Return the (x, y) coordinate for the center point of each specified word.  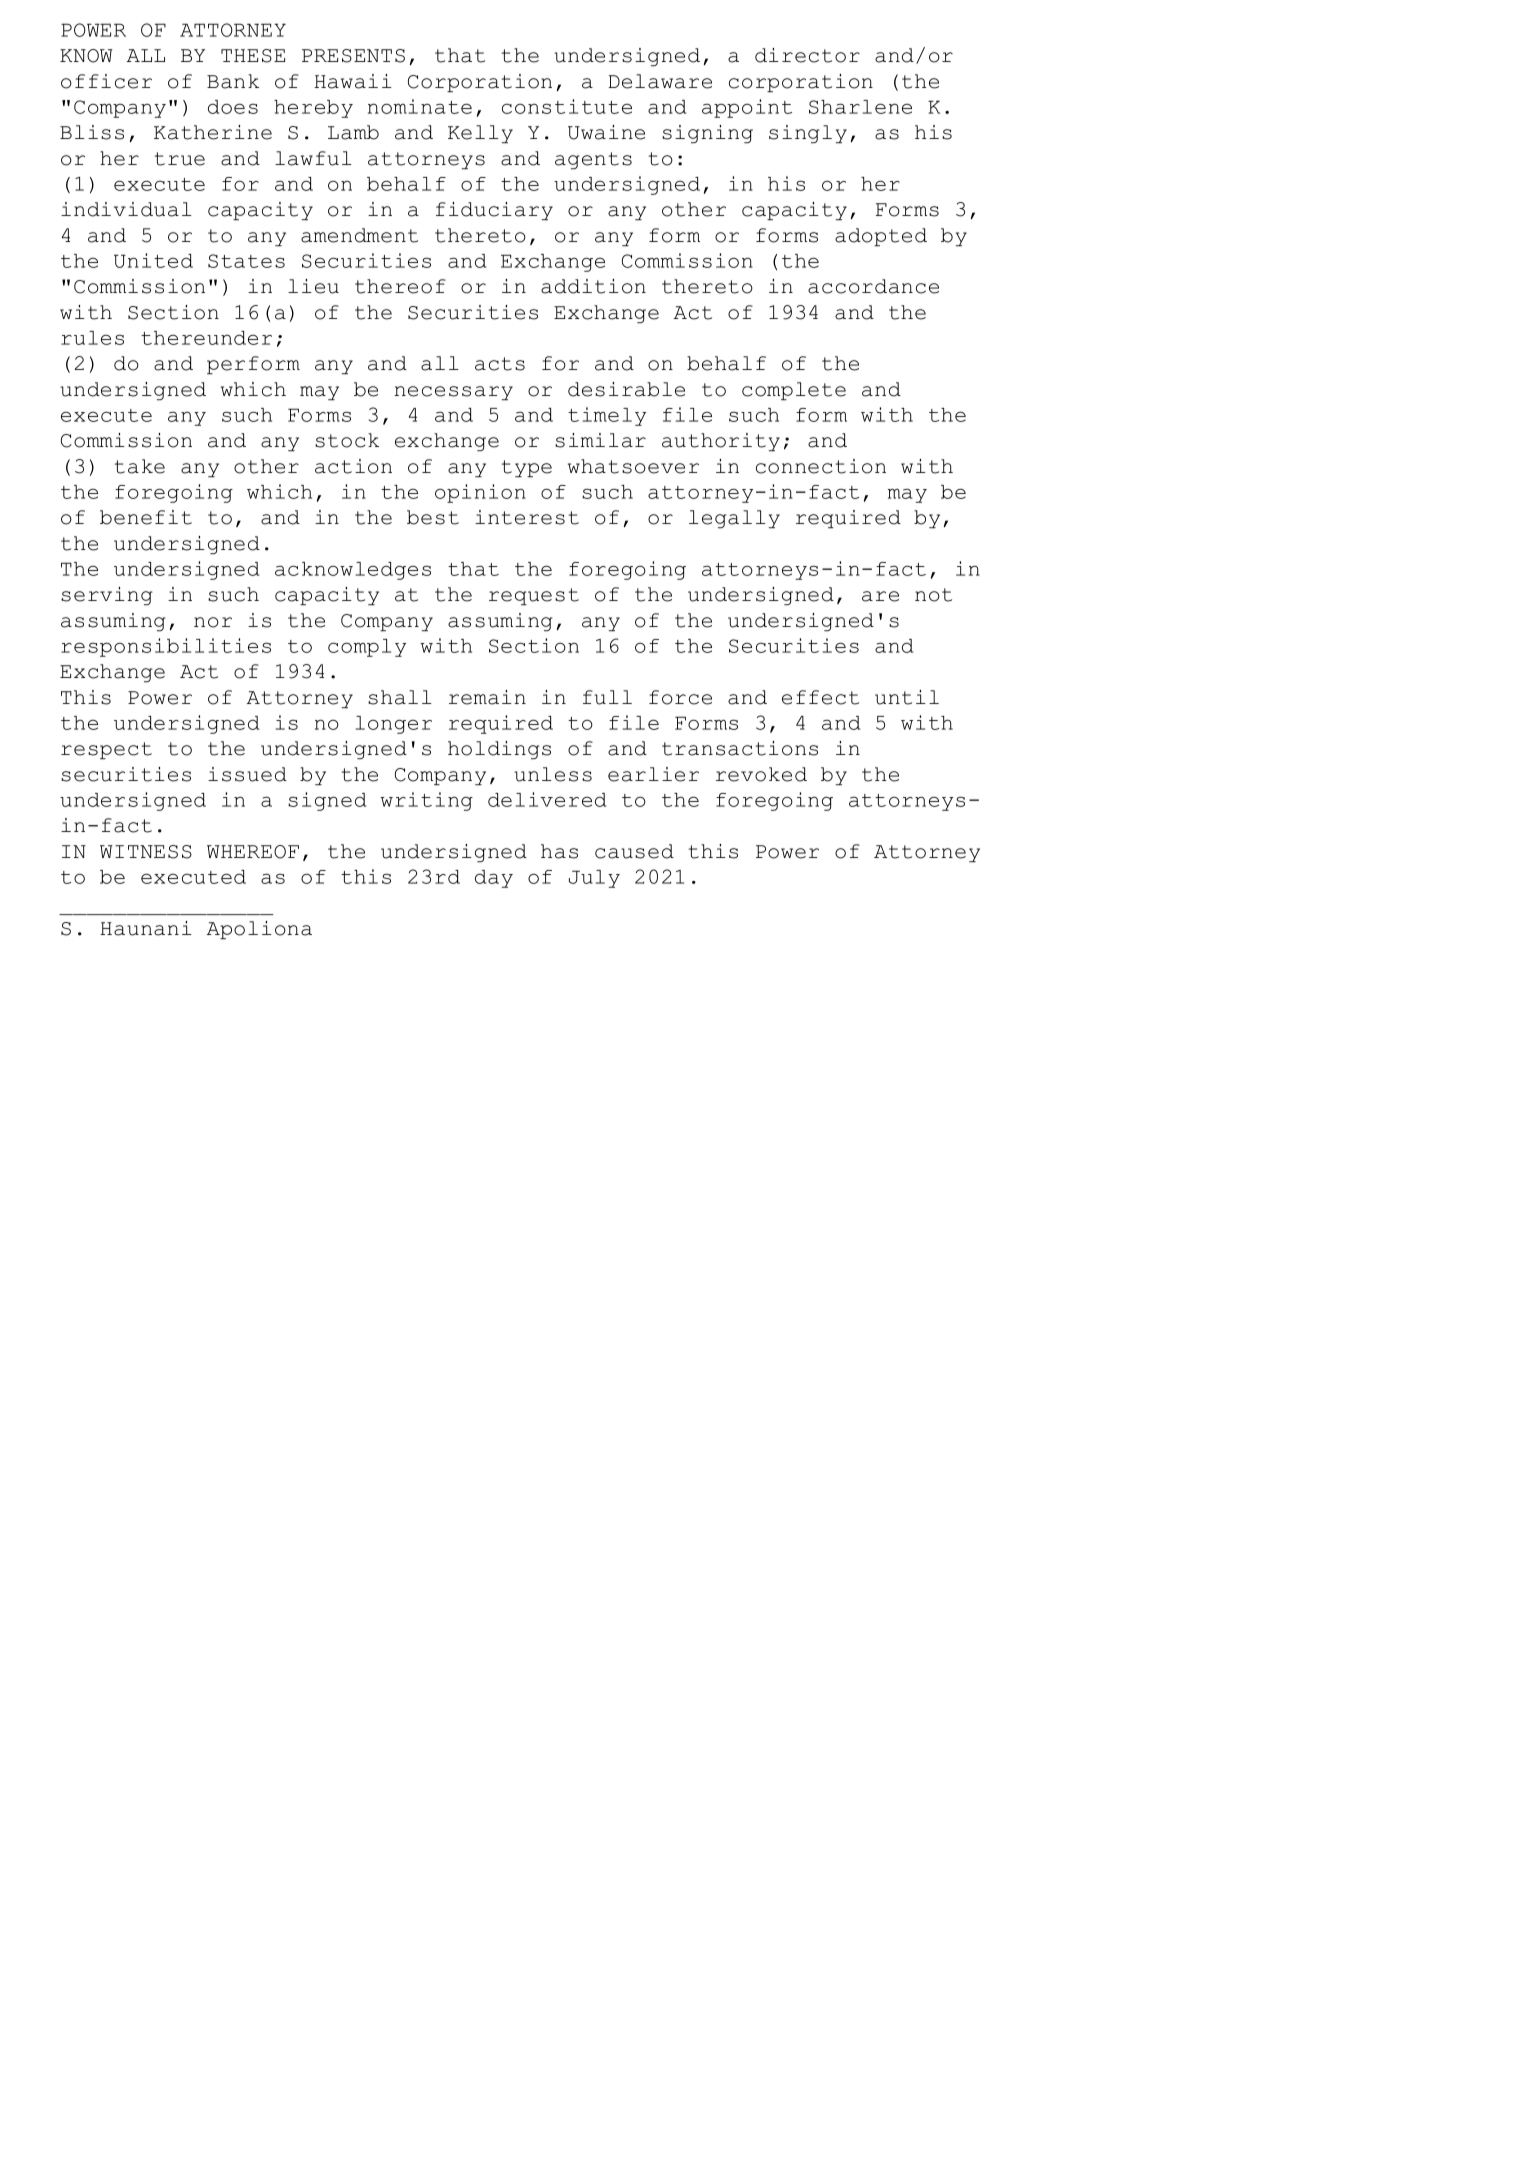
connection (821, 466)
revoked (761, 774)
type (527, 469)
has (559, 851)
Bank (233, 81)
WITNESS (146, 852)
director (807, 55)
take (140, 466)
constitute (567, 106)
